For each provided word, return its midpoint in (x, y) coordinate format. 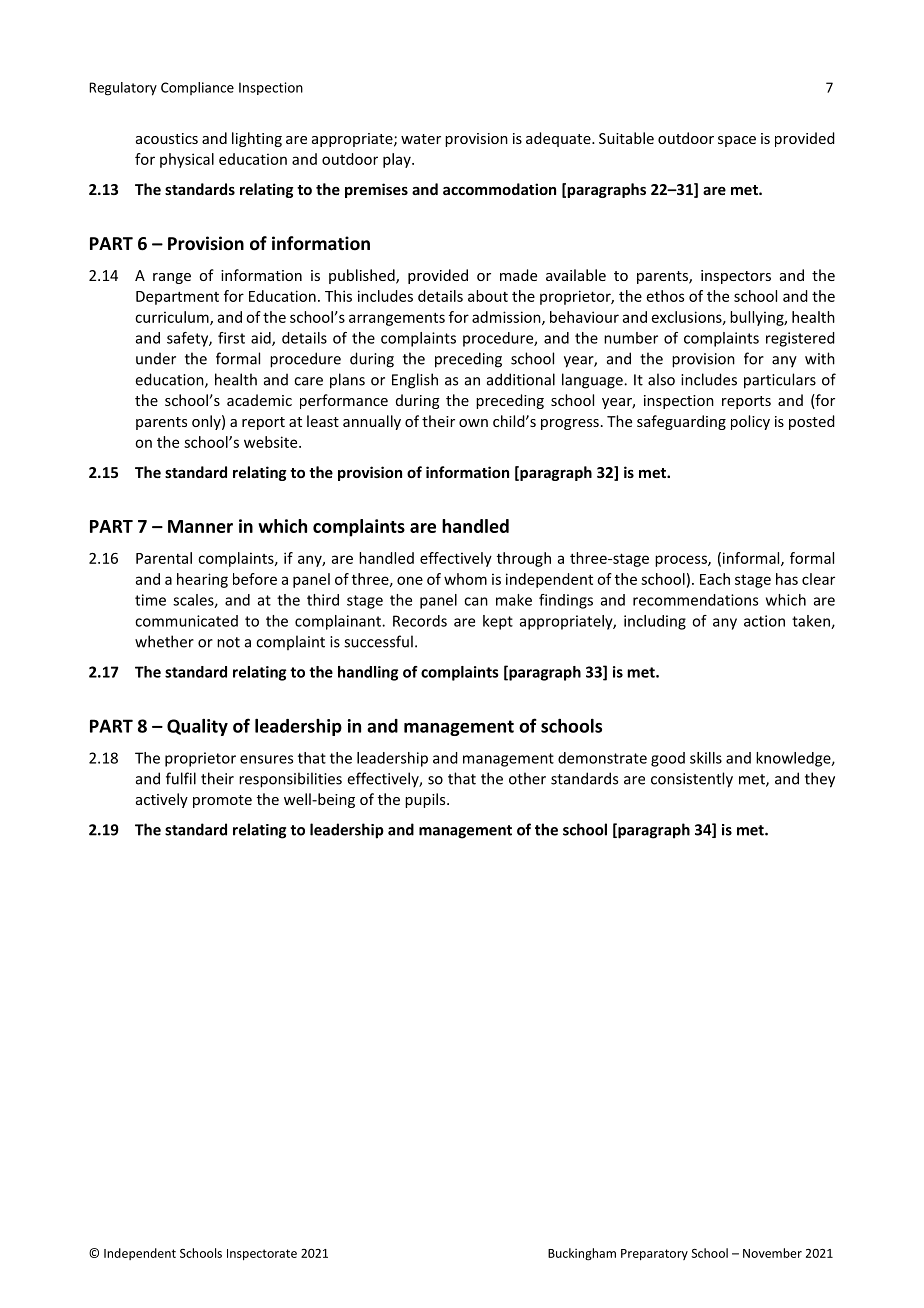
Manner (200, 526)
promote (222, 801)
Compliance (197, 88)
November (772, 1253)
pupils (426, 800)
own (473, 423)
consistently (692, 780)
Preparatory (654, 1255)
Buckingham (582, 1254)
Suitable (626, 138)
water (421, 139)
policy (750, 422)
